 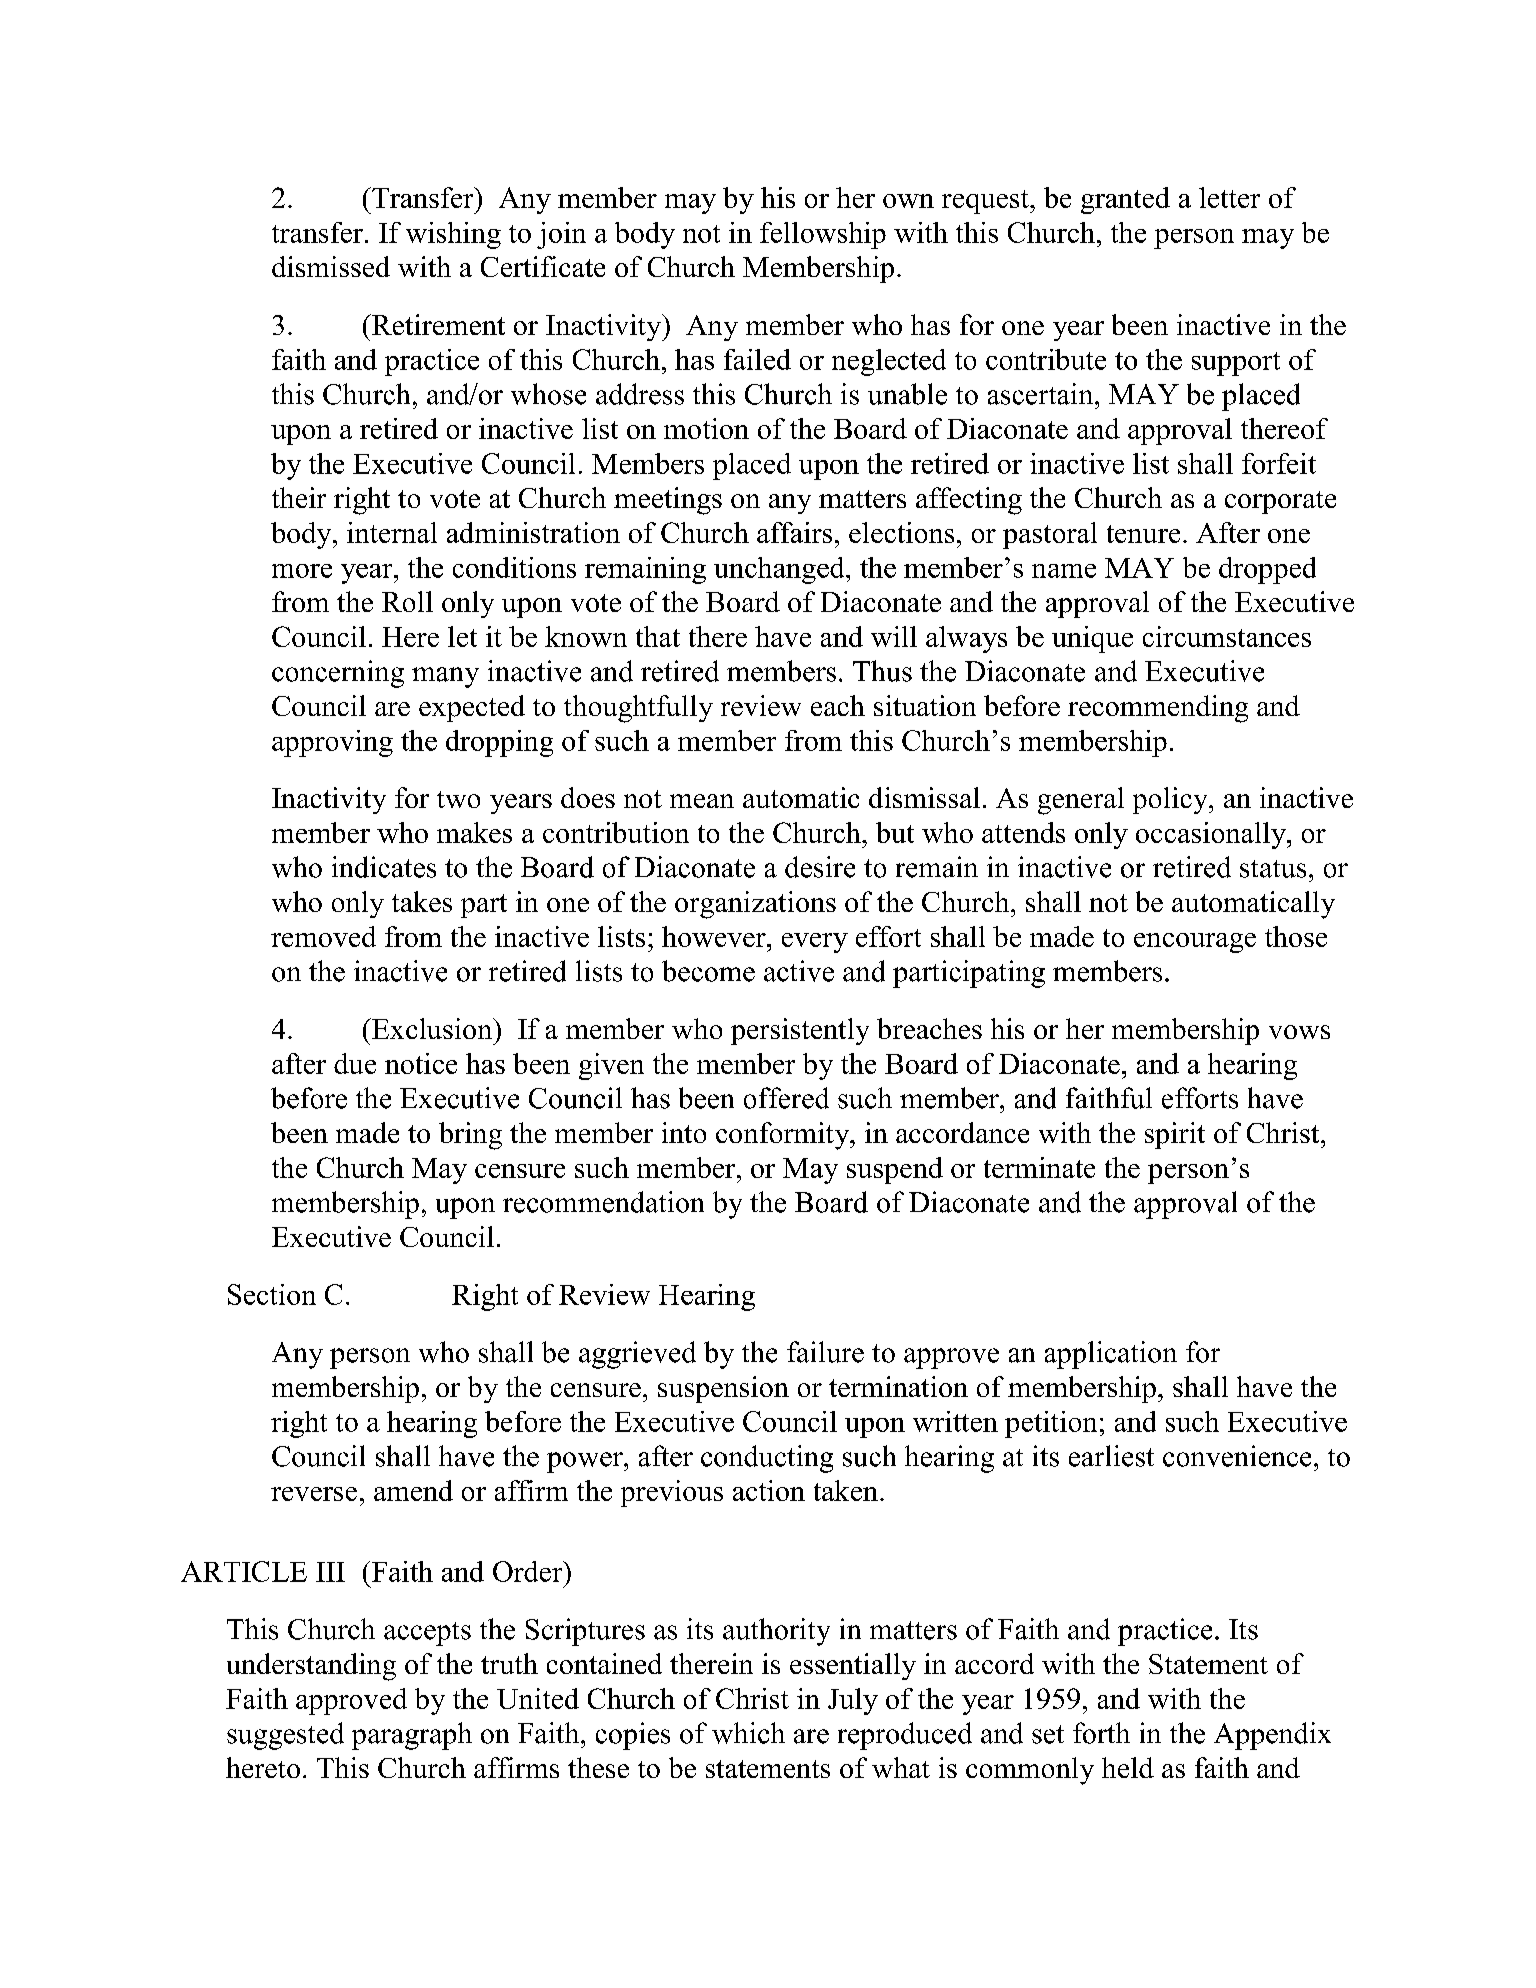 I want to click on become, so click(x=708, y=971).
